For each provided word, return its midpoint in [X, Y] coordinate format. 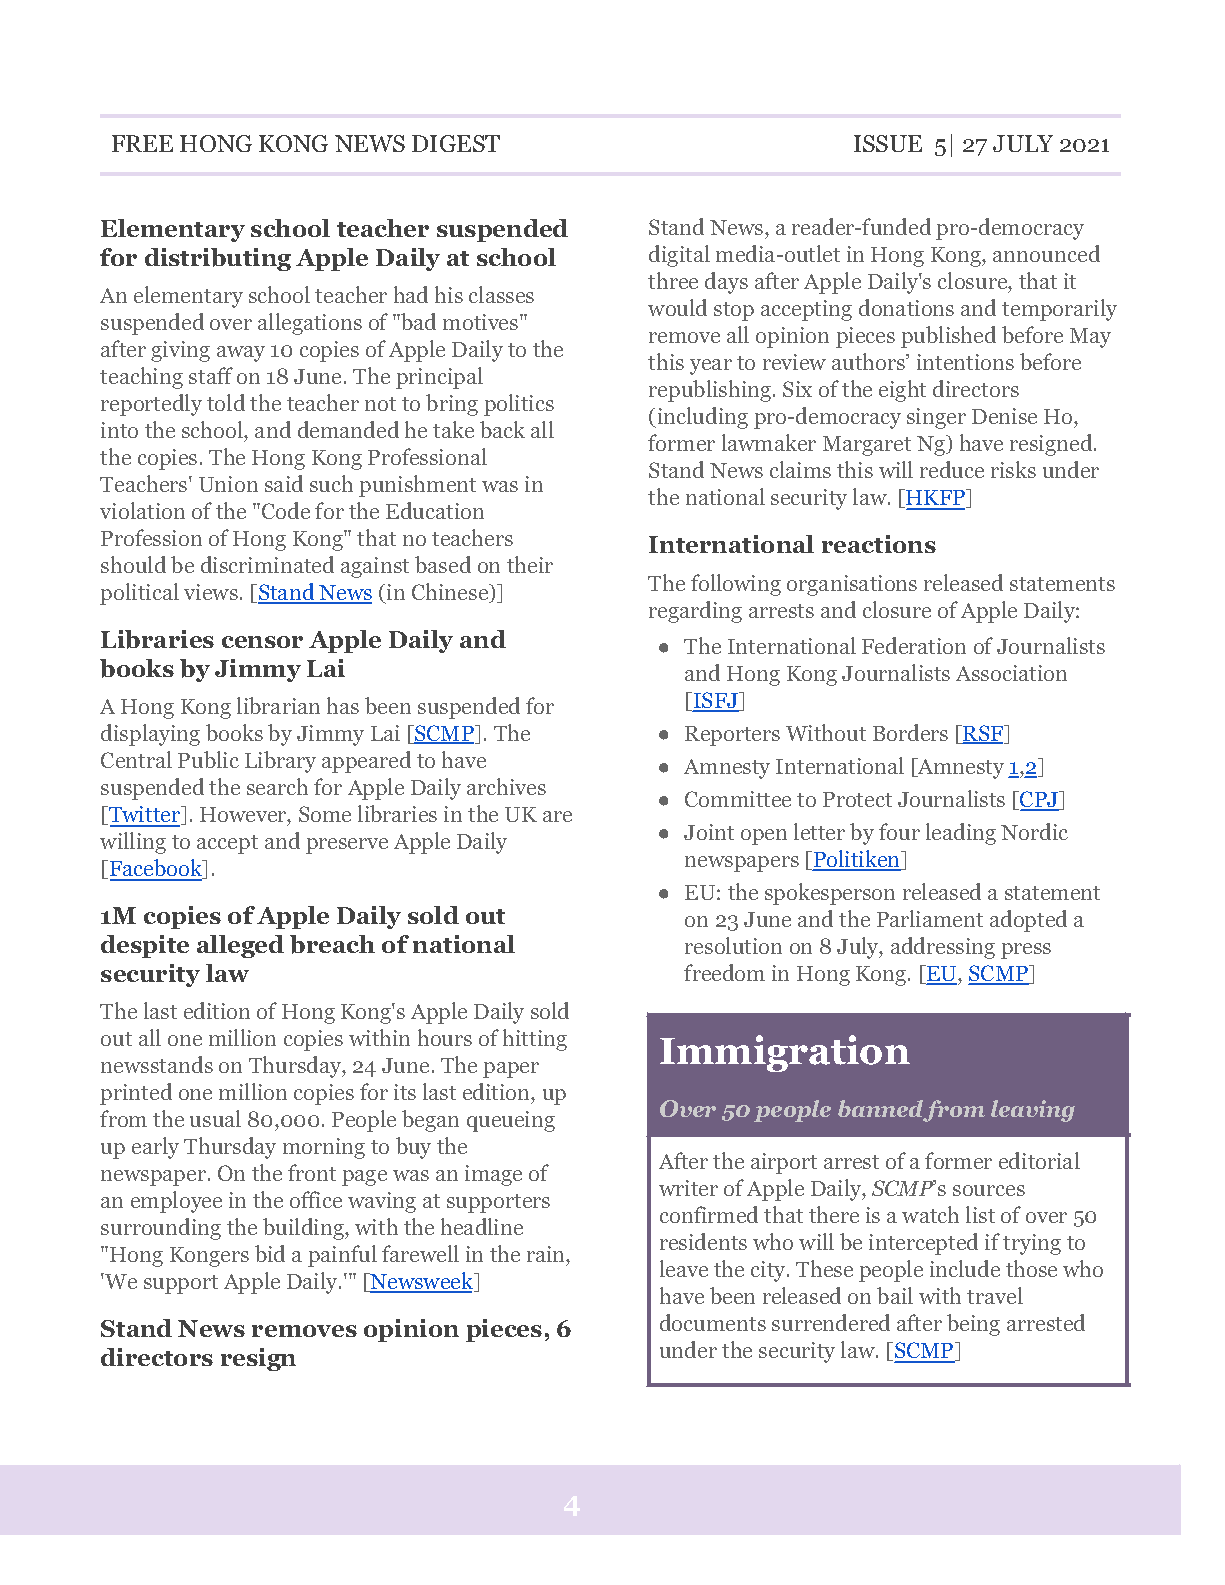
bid [270, 1253]
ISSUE [888, 143]
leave [684, 1268]
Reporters [732, 736]
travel [995, 1295]
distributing [218, 259]
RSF [983, 734]
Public [208, 759]
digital [679, 256]
